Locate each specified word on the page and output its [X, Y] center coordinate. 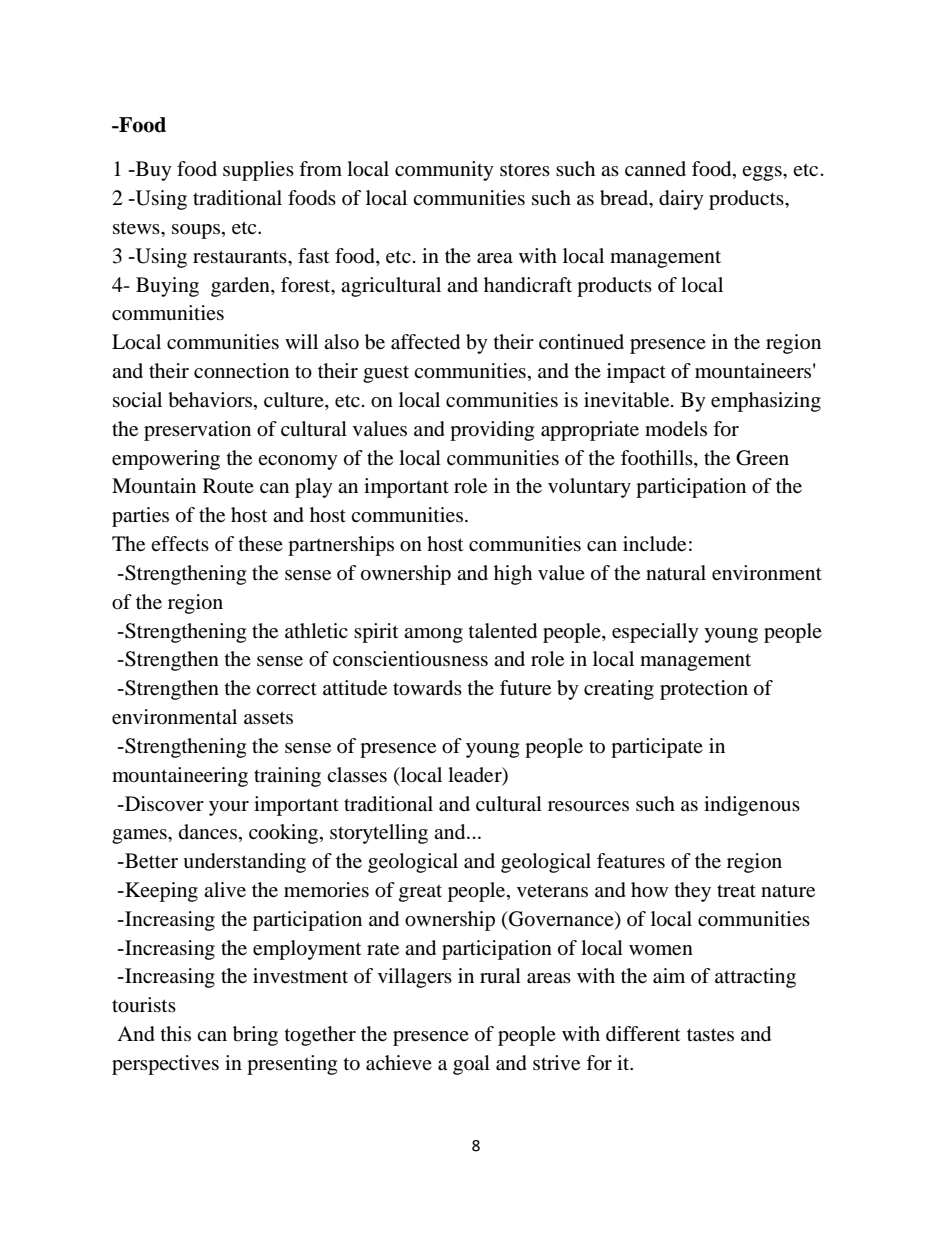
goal [471, 1065]
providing [492, 431]
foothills [658, 457]
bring [255, 1036]
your [229, 808]
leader [476, 775]
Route [228, 486]
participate [657, 748]
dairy [681, 200]
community [444, 171]
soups [196, 231]
